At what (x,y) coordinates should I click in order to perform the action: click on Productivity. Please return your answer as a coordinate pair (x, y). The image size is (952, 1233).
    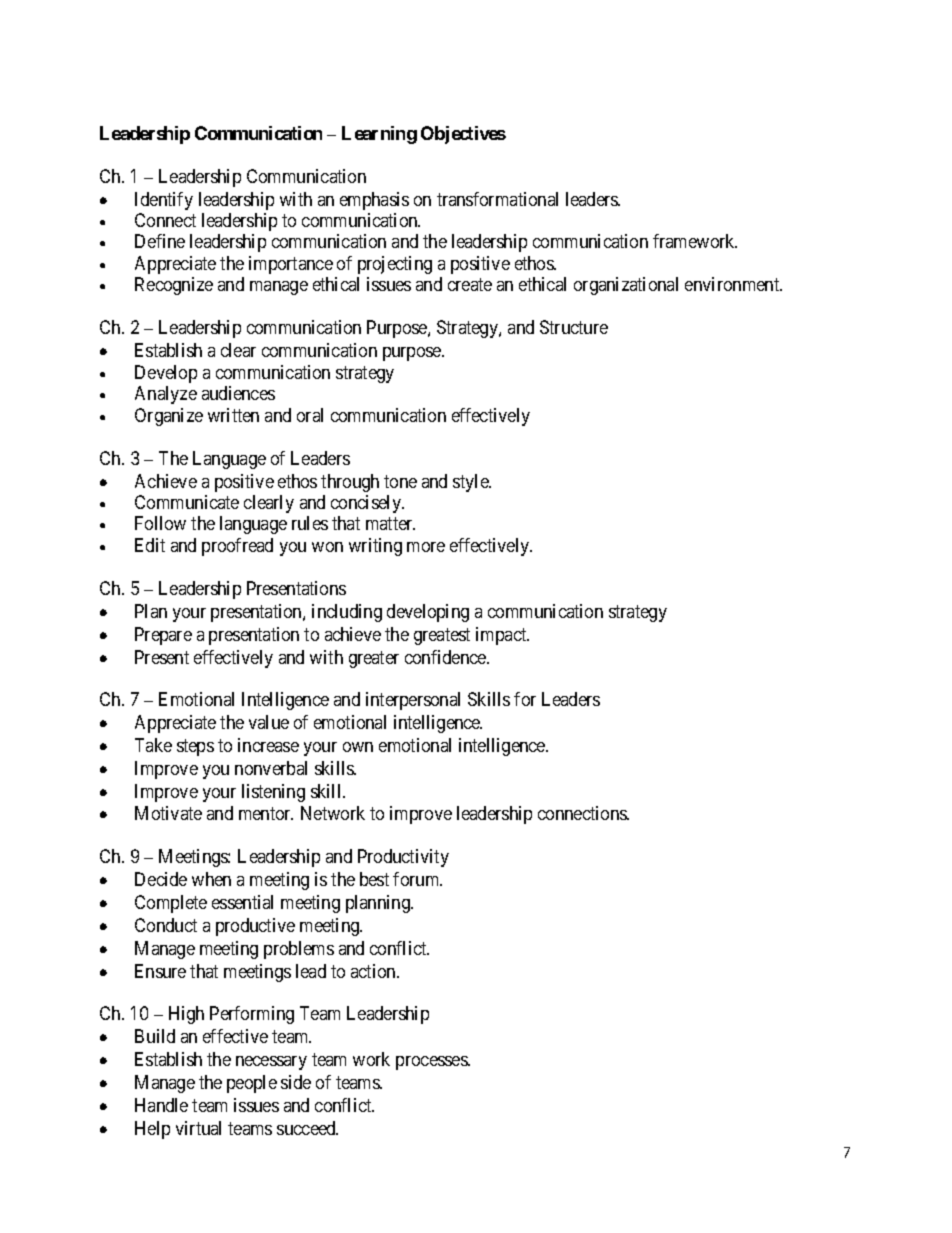
    Looking at the image, I should click on (403, 858).
